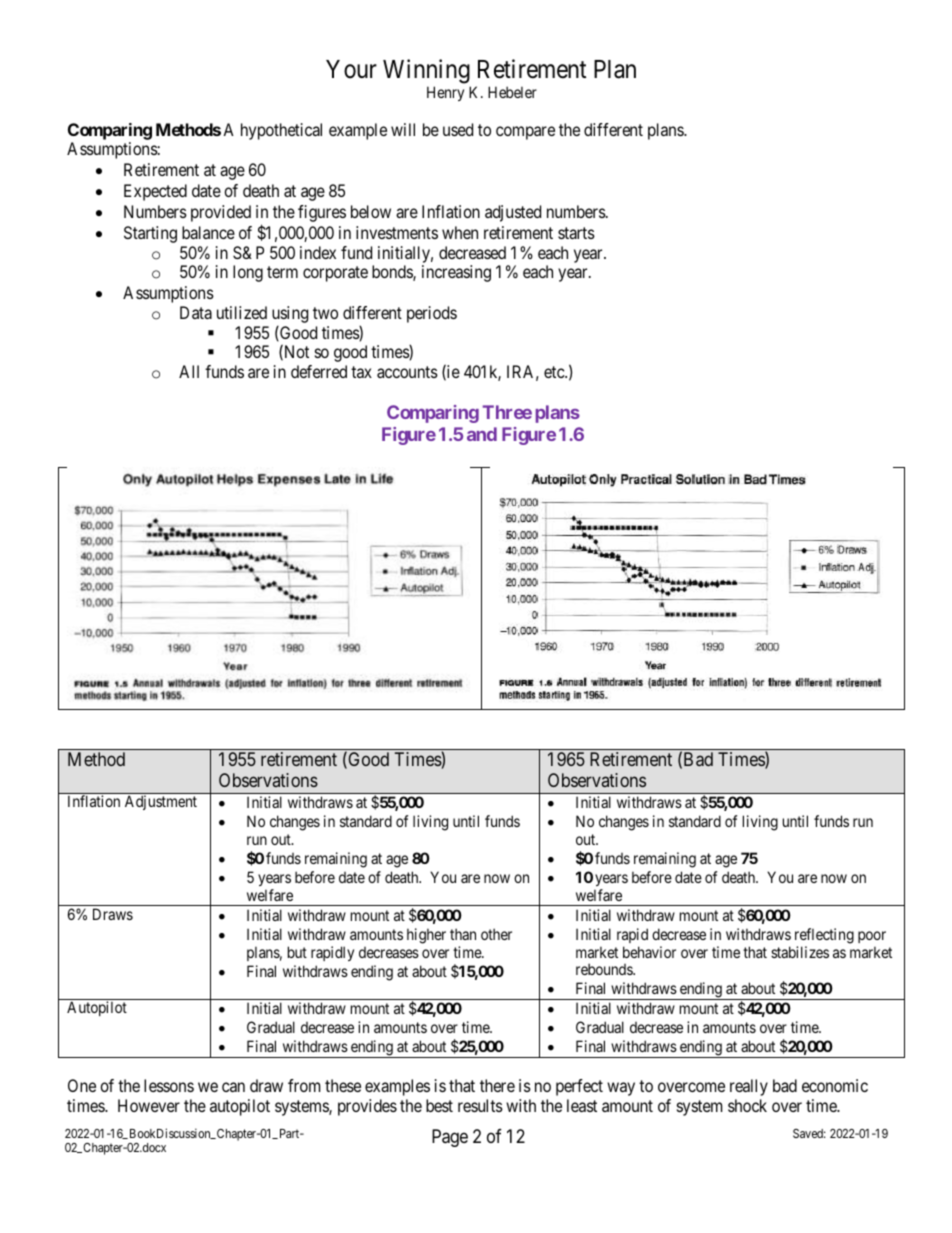  Describe the element at coordinates (432, 314) in the image. I see `periods` at that location.
